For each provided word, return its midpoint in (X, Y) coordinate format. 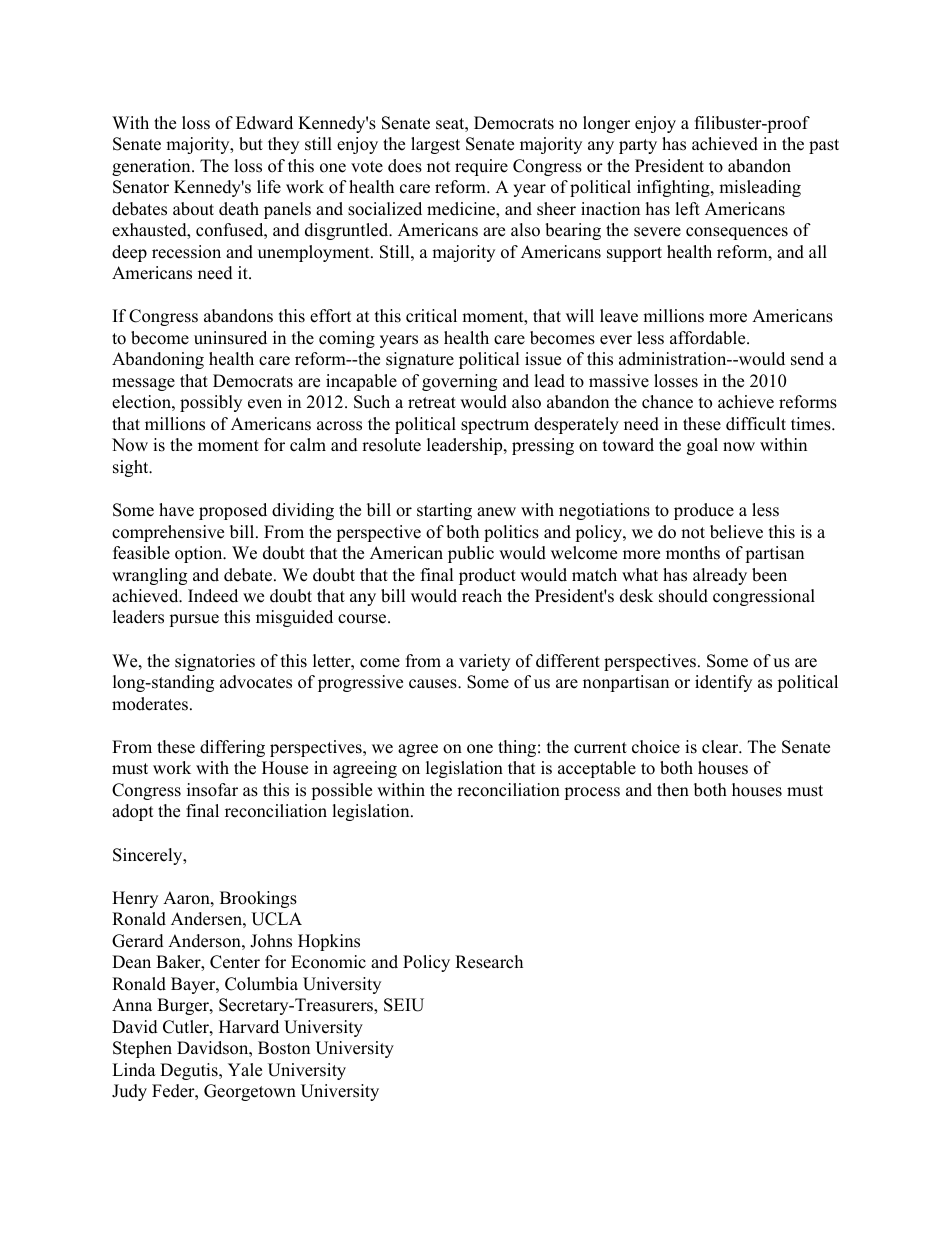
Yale (245, 1070)
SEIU (404, 1005)
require (481, 167)
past (824, 146)
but (251, 144)
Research (489, 962)
